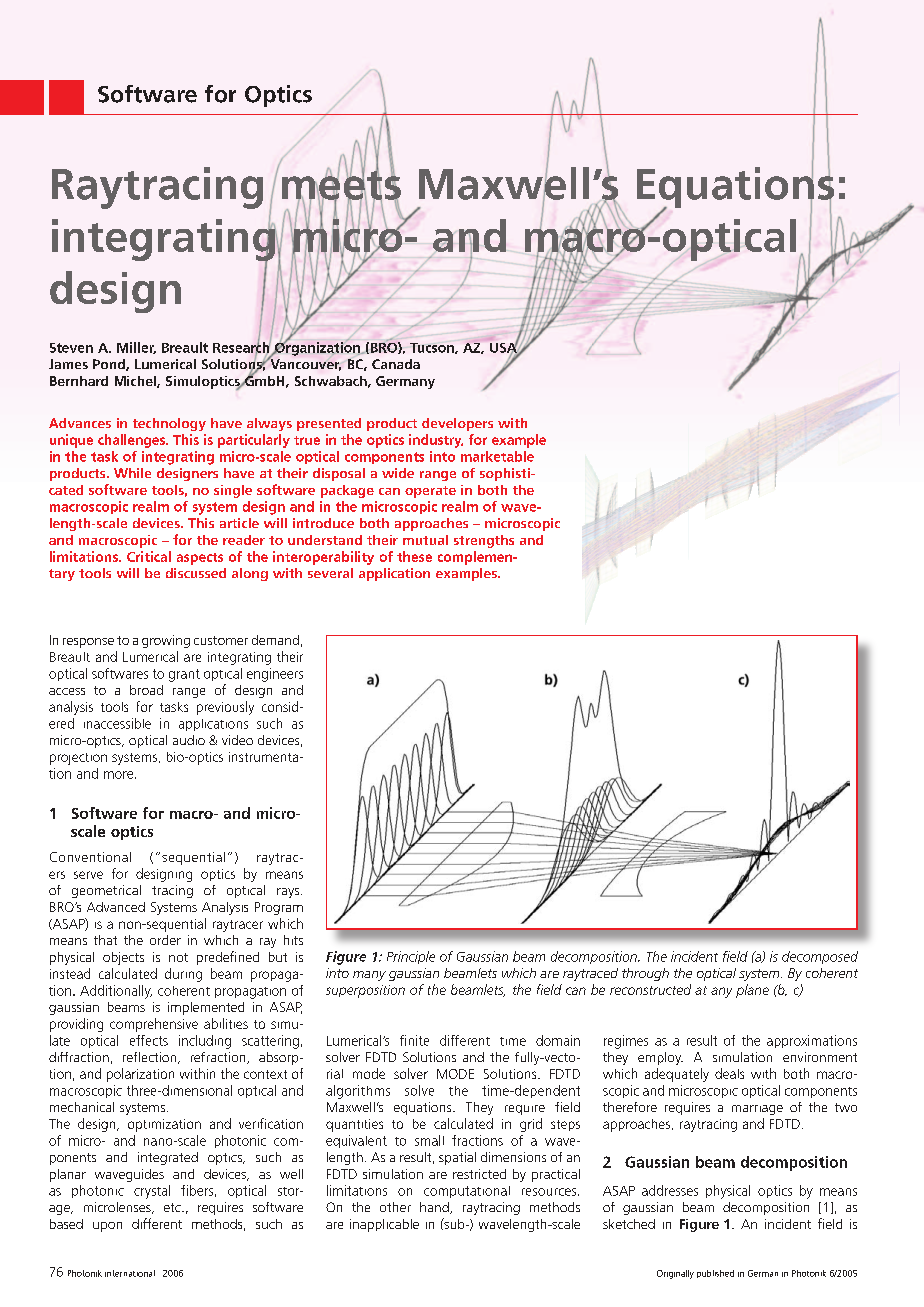 This page has width=924, height=1307. I want to click on upon, so click(107, 1227).
